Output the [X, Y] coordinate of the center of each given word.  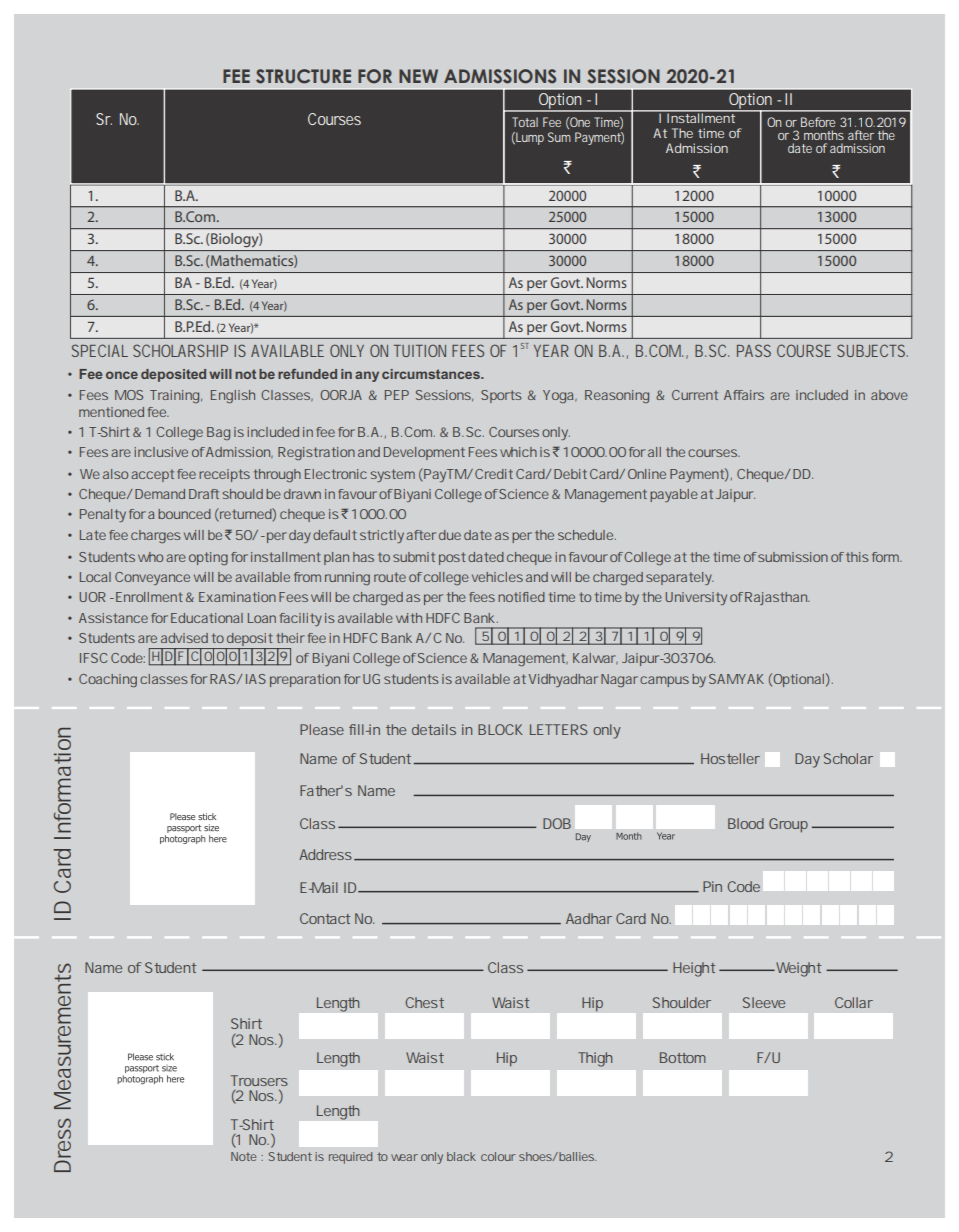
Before [818, 122]
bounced [184, 514]
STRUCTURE [303, 76]
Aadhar [589, 918]
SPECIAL [100, 350]
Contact [325, 918]
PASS [754, 350]
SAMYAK [736, 679]
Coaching [108, 680]
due [450, 535]
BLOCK [500, 729]
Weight [797, 969]
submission [793, 557]
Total [525, 122]
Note [243, 1156]
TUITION [420, 350]
